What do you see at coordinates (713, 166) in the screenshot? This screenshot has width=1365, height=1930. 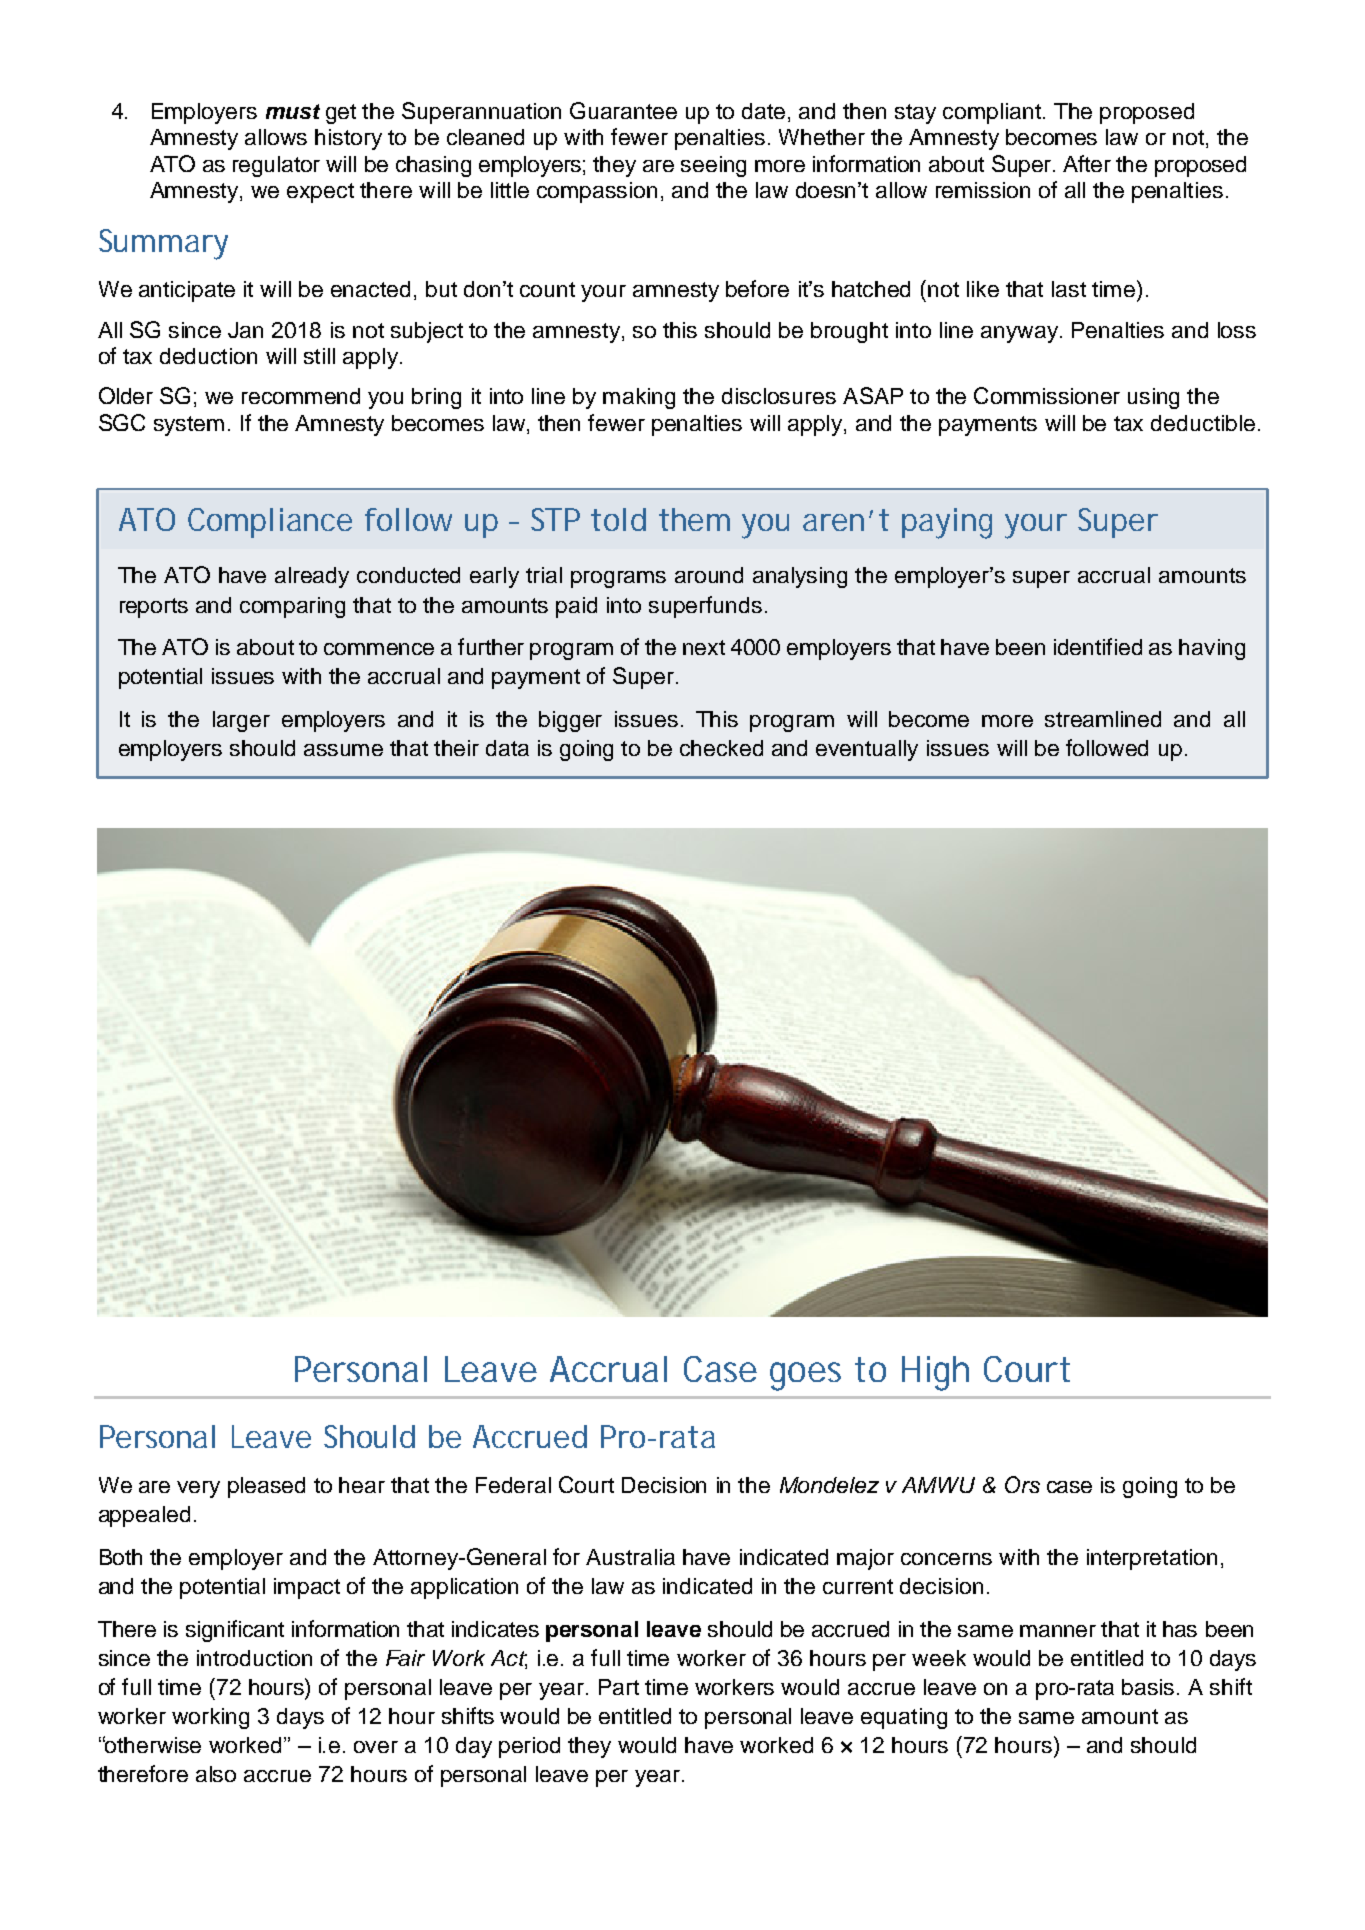 I see `seeing` at bounding box center [713, 166].
